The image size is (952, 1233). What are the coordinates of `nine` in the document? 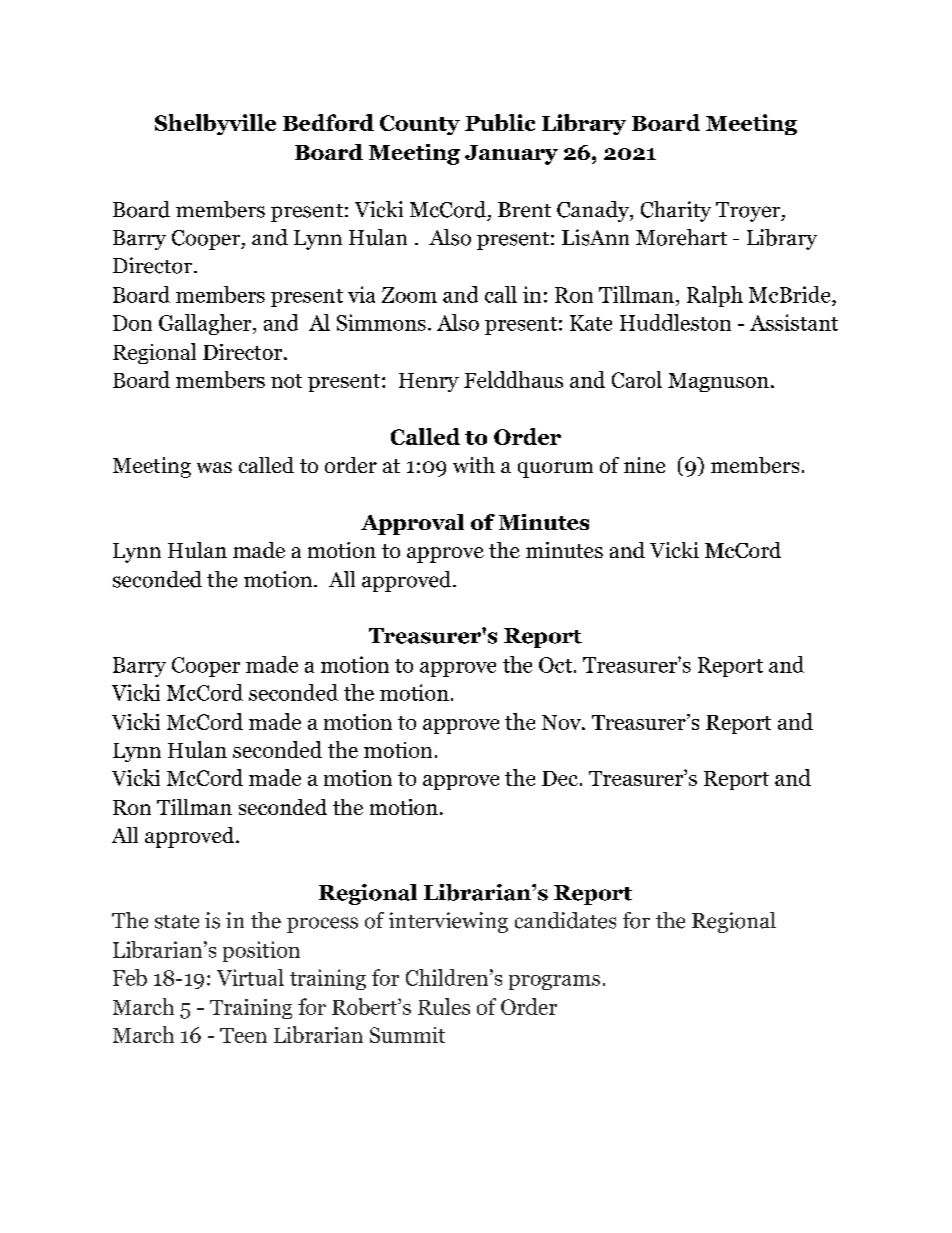 It's located at (644, 465).
